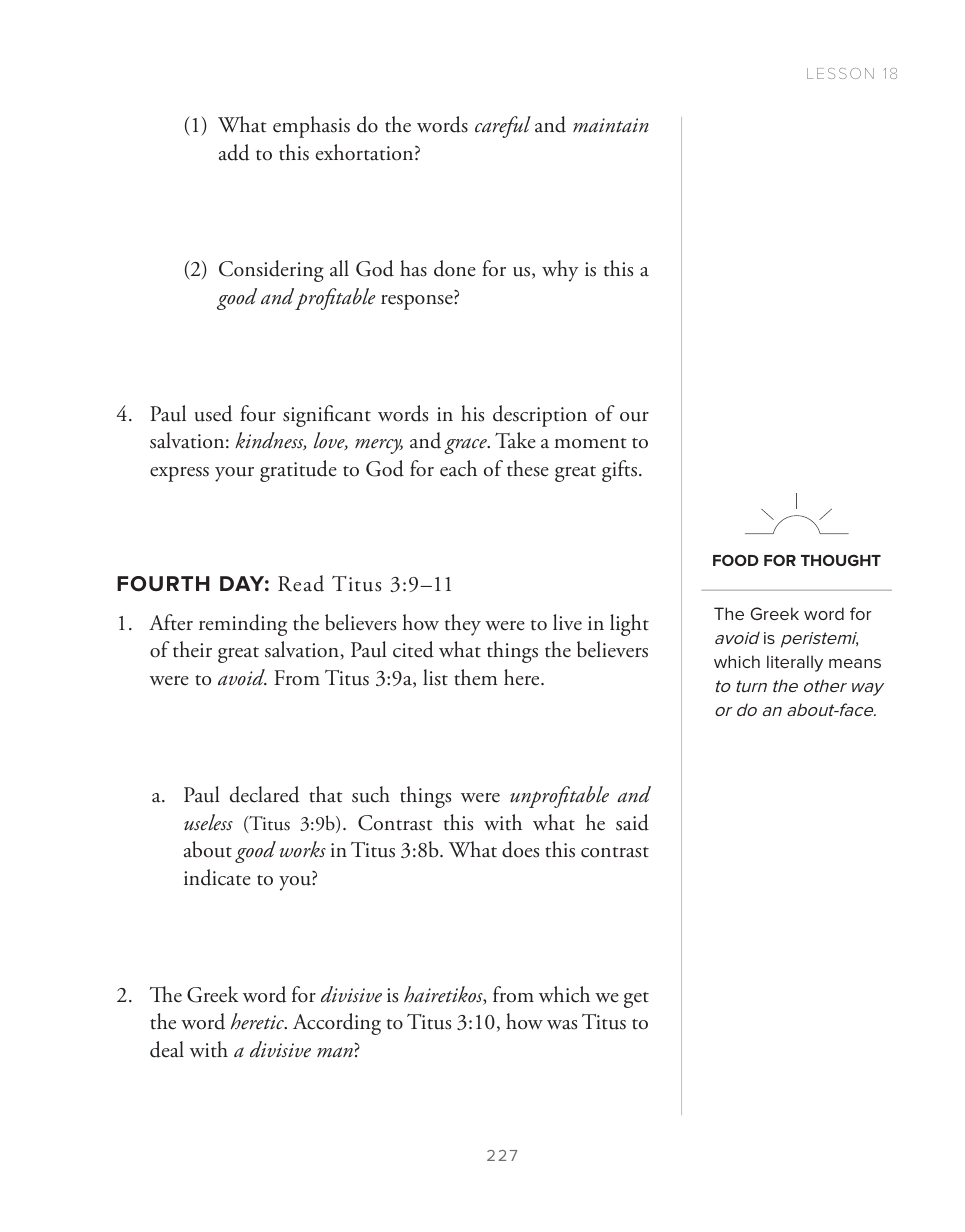  Describe the element at coordinates (476, 677) in the screenshot. I see `them` at that location.
